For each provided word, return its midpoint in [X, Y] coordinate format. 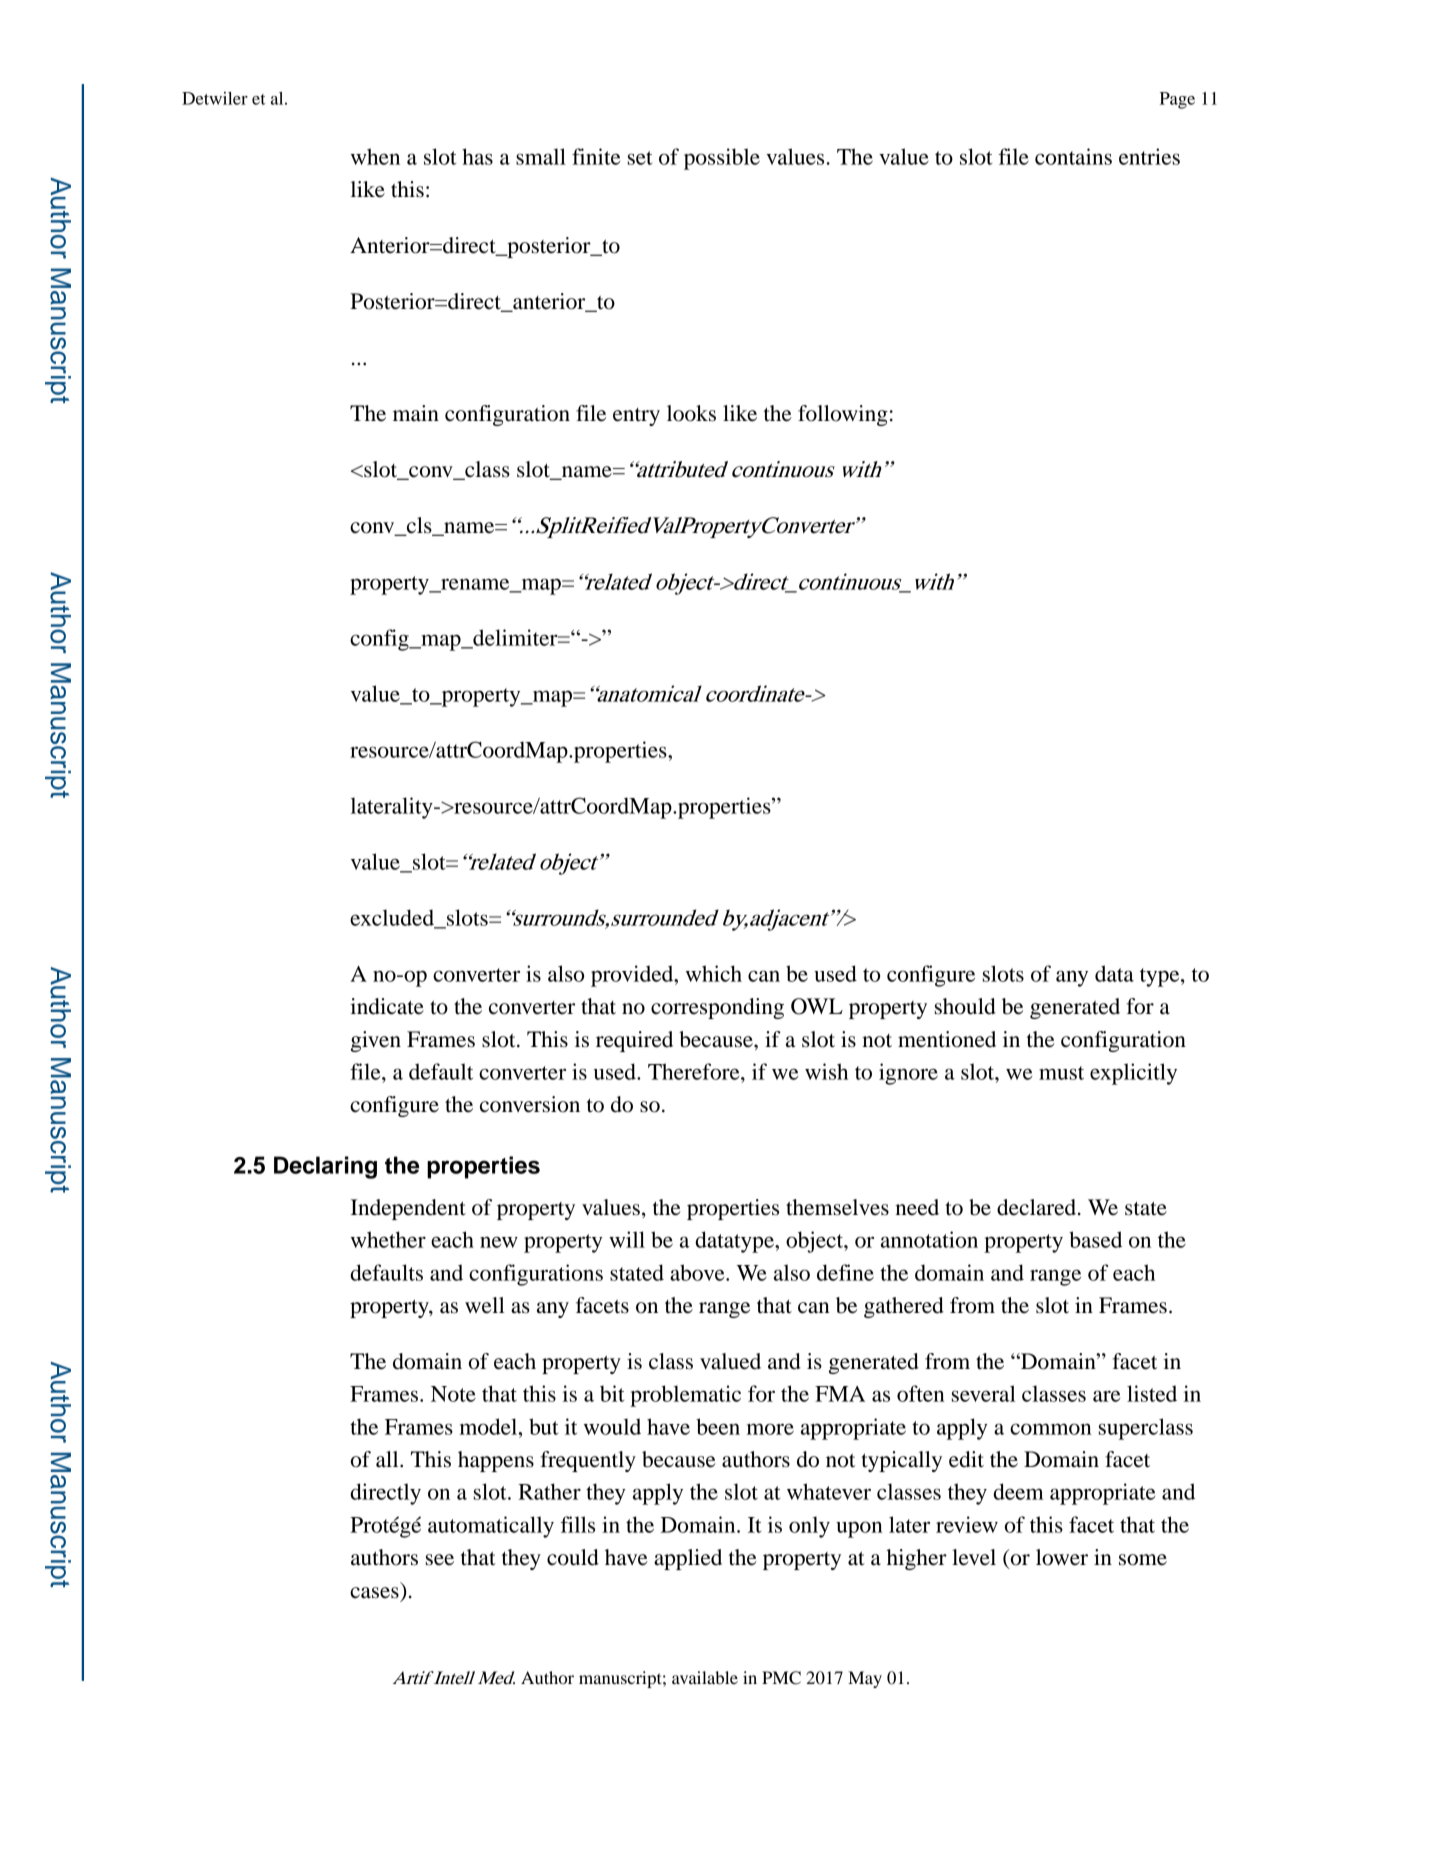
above [698, 1272]
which [714, 973]
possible [722, 159]
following [843, 415]
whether [388, 1239]
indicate [387, 1006]
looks [691, 413]
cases [374, 1593]
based [1095, 1239]
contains [1073, 156]
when [375, 156]
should [965, 1006]
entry [636, 417]
